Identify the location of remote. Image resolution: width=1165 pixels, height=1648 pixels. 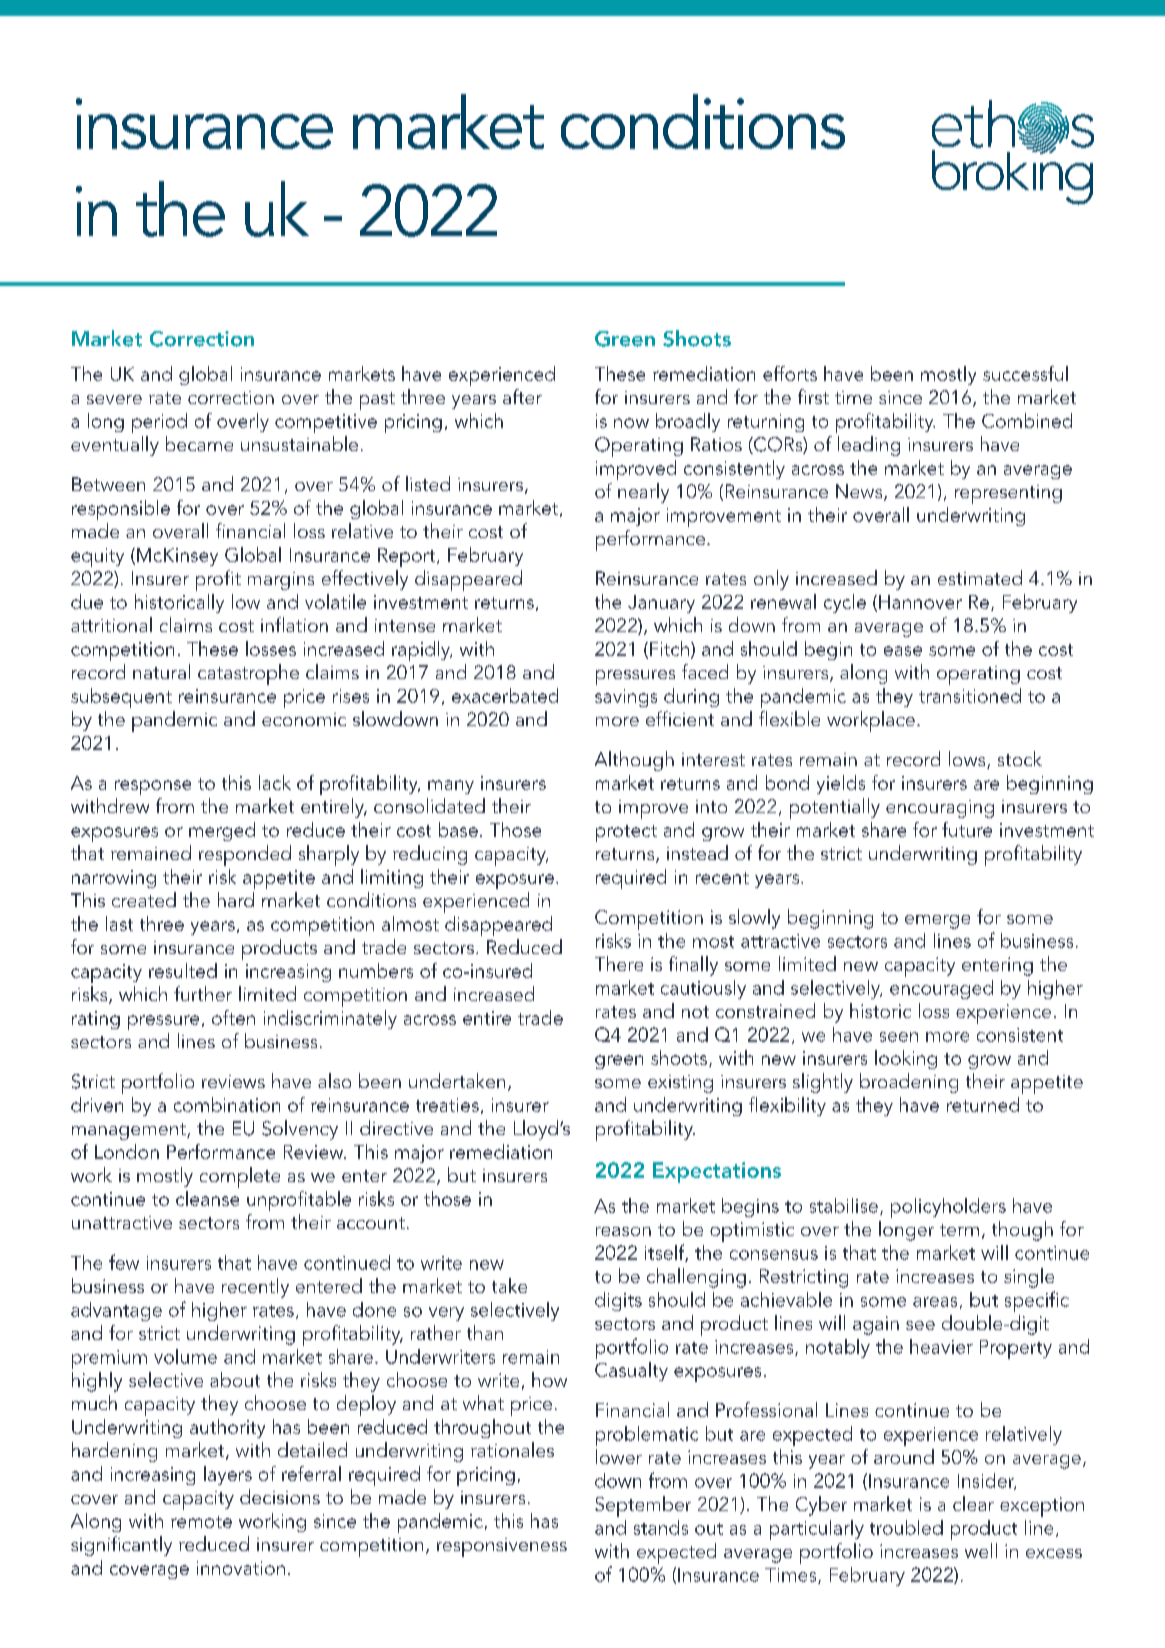
(201, 1522).
